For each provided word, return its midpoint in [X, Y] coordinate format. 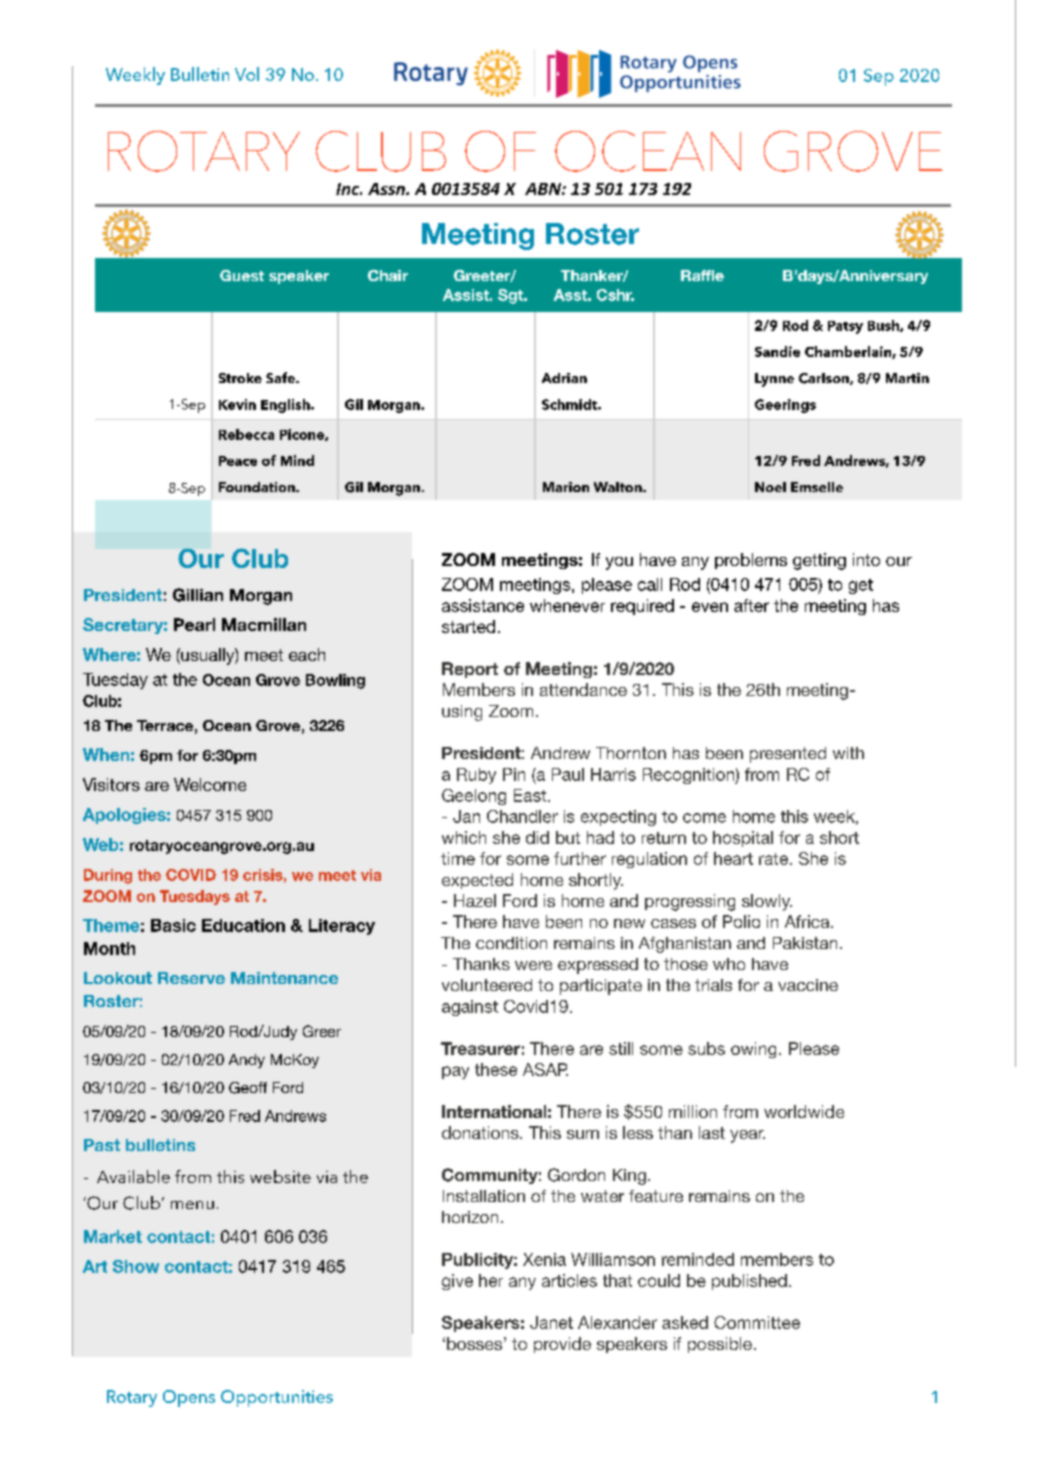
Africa [808, 921]
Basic [173, 925]
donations [481, 1132]
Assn [387, 189]
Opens [189, 1398]
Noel [770, 487]
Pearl [194, 624]
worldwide [804, 1111]
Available [133, 1176]
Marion [566, 487]
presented [788, 755]
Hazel [475, 900]
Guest [242, 275]
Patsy [845, 327]
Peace [238, 461]
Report [470, 670]
